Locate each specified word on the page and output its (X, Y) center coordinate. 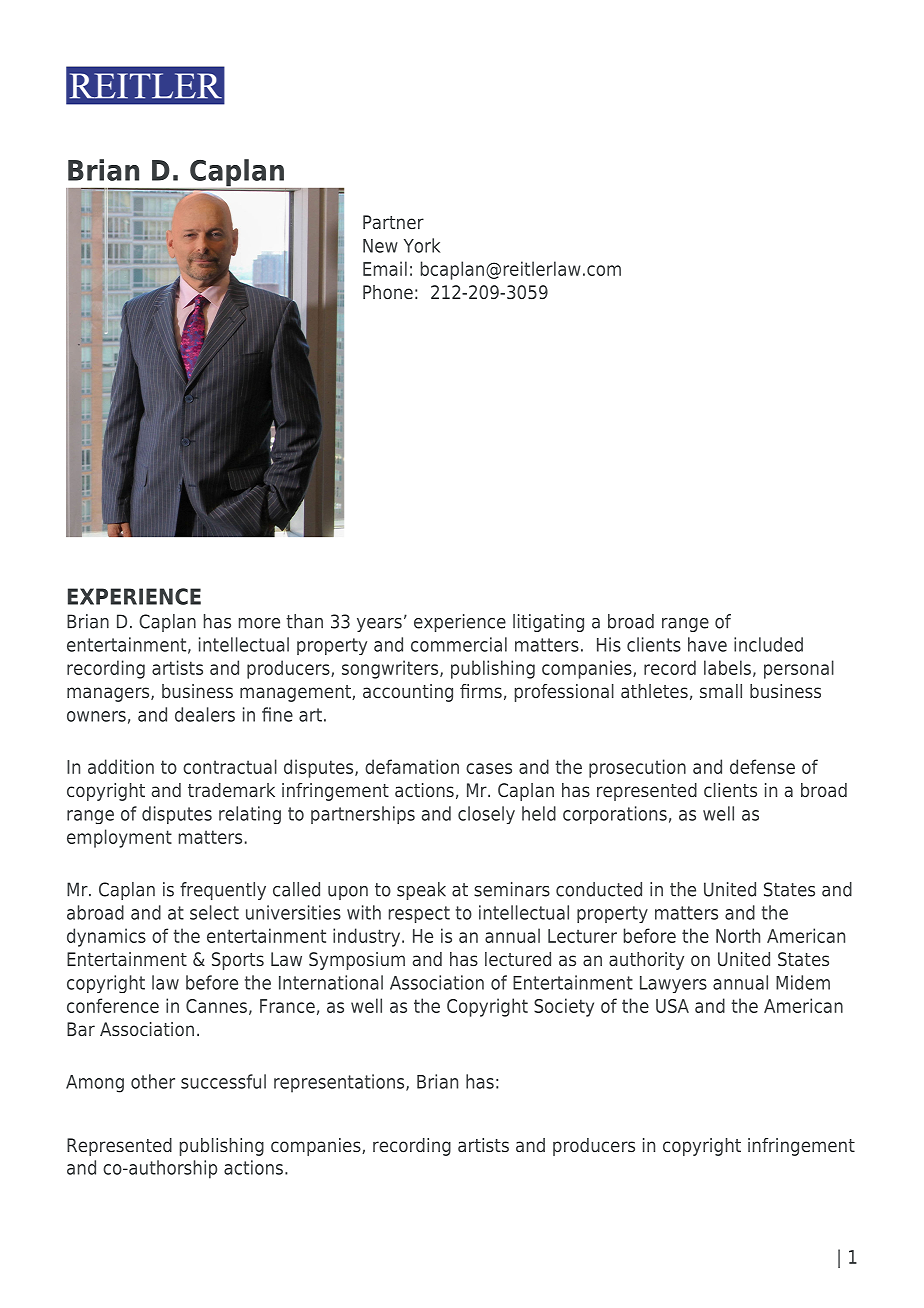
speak (421, 891)
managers (109, 694)
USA (672, 1006)
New (380, 246)
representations (340, 1083)
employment (119, 838)
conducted (599, 889)
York (422, 245)
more (259, 623)
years (379, 625)
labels (727, 667)
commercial (459, 644)
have (707, 644)
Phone (388, 292)
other (153, 1081)
